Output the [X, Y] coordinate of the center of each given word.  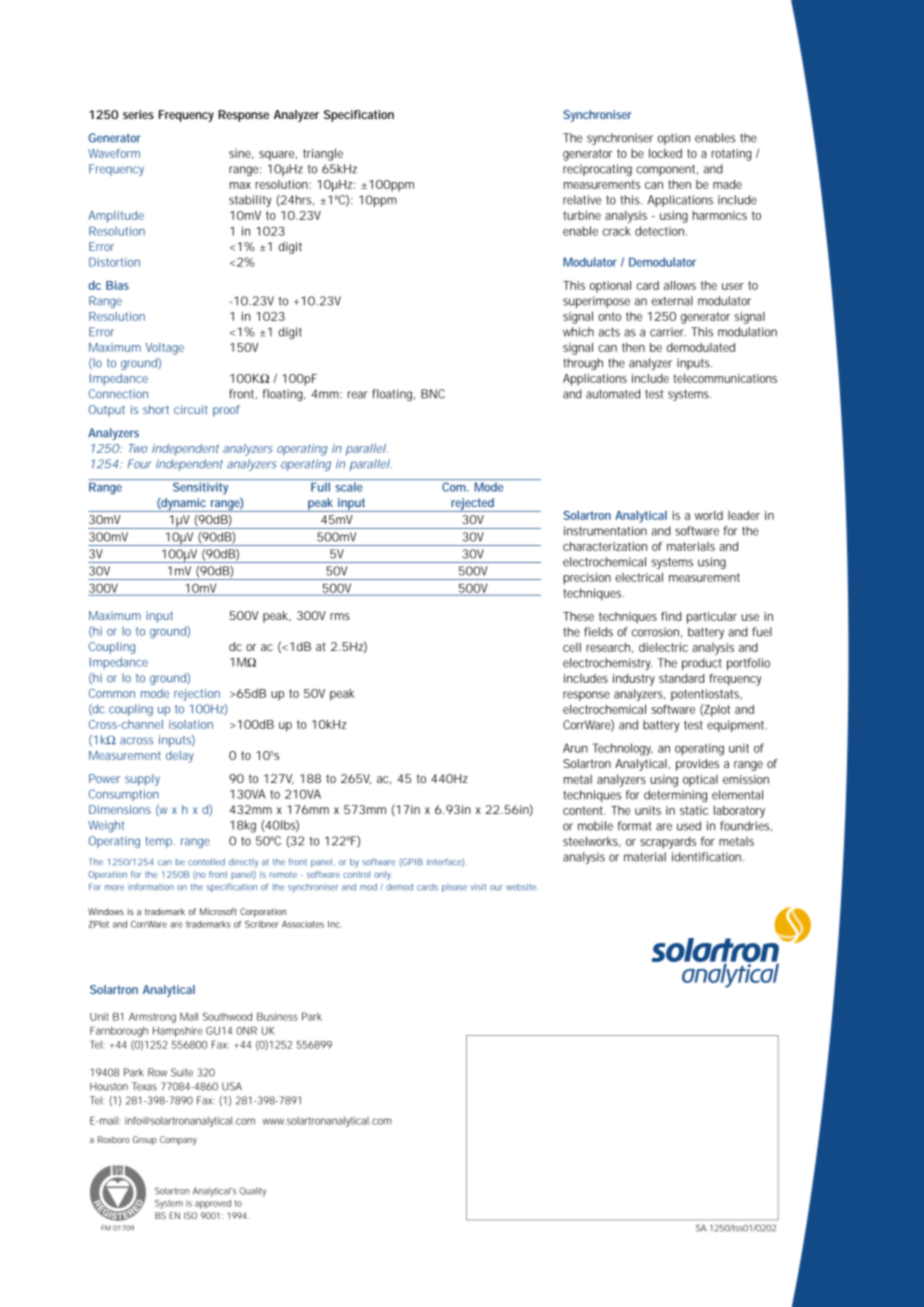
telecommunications [725, 378]
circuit [191, 409]
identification [708, 857]
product [701, 664]
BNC [433, 394]
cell [572, 647]
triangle [323, 155]
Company [178, 1140]
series [138, 114]
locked [665, 153]
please [454, 888]
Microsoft [218, 911]
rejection [197, 695]
